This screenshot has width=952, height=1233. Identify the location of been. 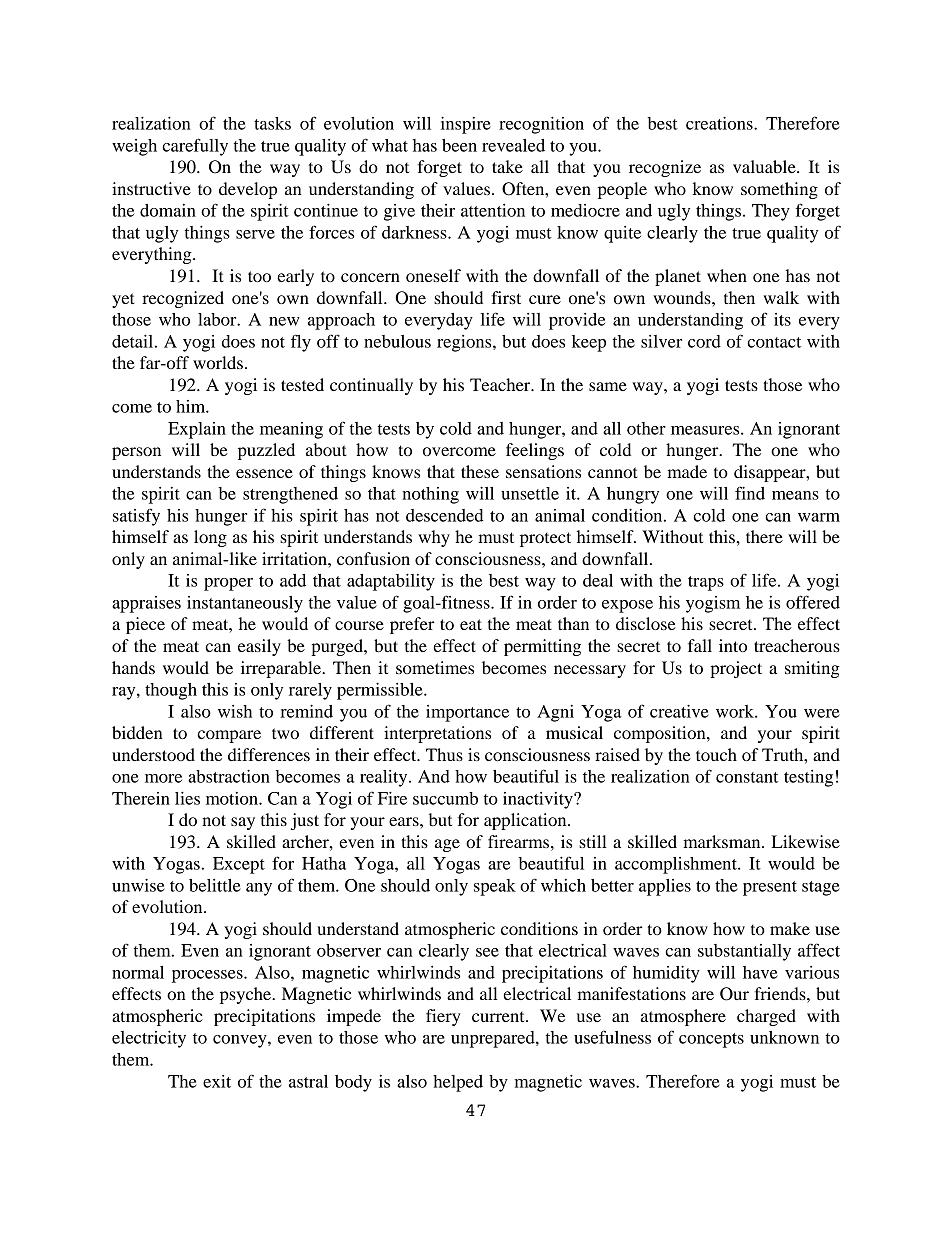
(459, 145).
